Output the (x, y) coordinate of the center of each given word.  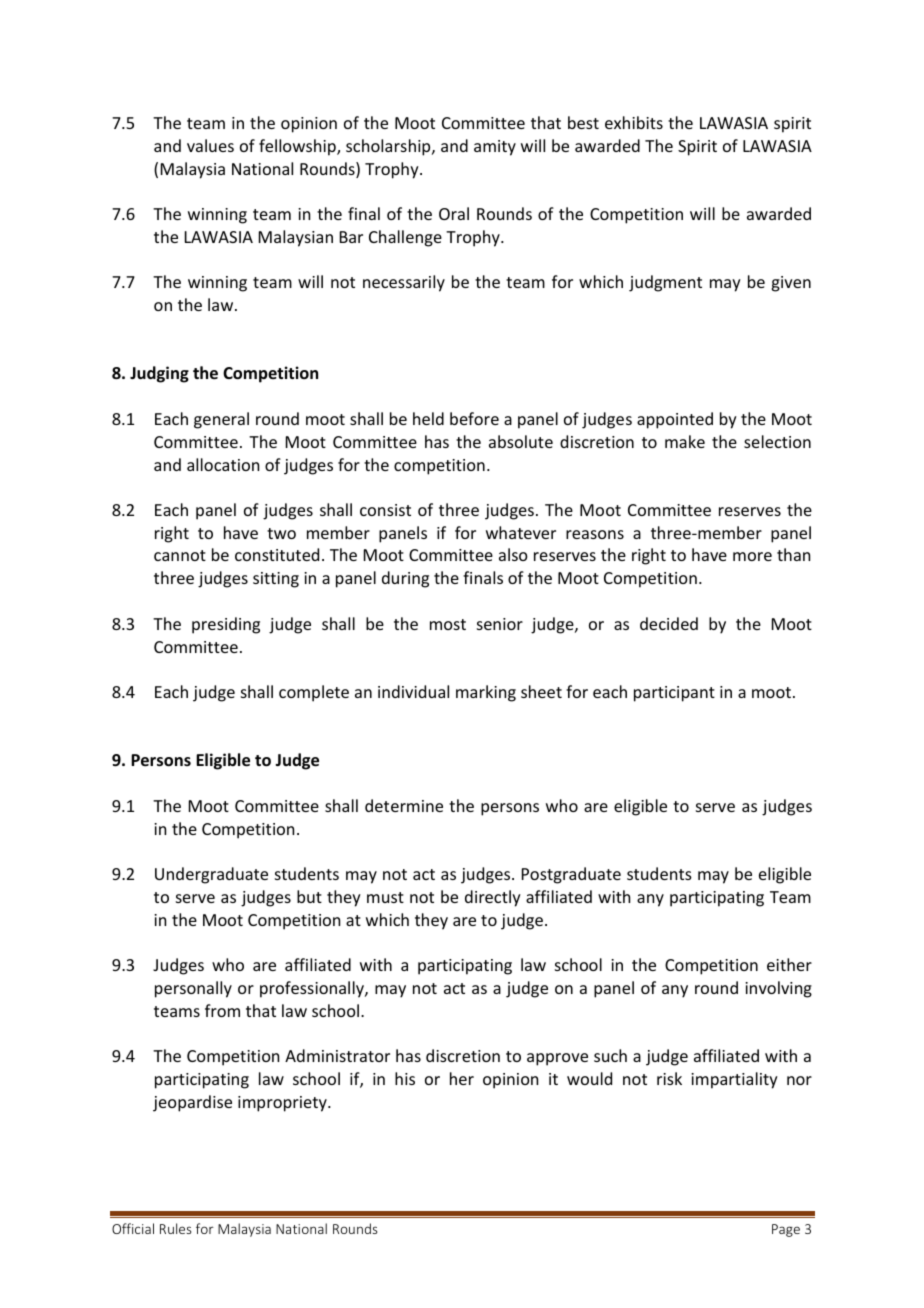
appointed (675, 420)
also (513, 554)
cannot (180, 555)
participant (674, 694)
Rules (175, 1228)
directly (493, 898)
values (210, 145)
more (752, 556)
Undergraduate (211, 875)
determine (404, 805)
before (474, 418)
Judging (159, 374)
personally (193, 989)
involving (778, 989)
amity (495, 148)
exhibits (634, 122)
